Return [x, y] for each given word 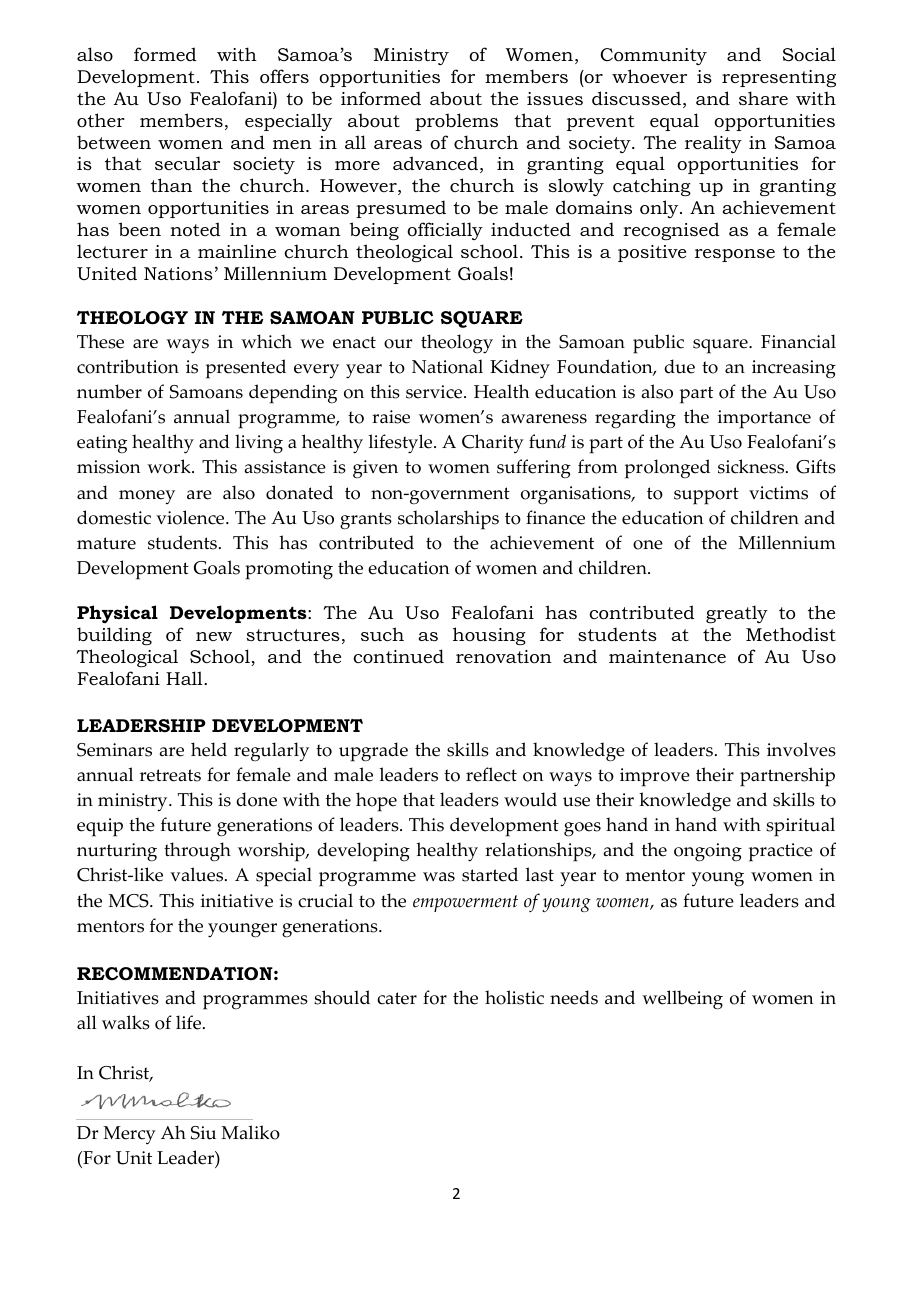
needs [574, 997]
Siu [203, 1133]
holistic [514, 997]
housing [489, 636]
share [763, 98]
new [214, 636]
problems [456, 122]
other [101, 120]
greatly [737, 614]
